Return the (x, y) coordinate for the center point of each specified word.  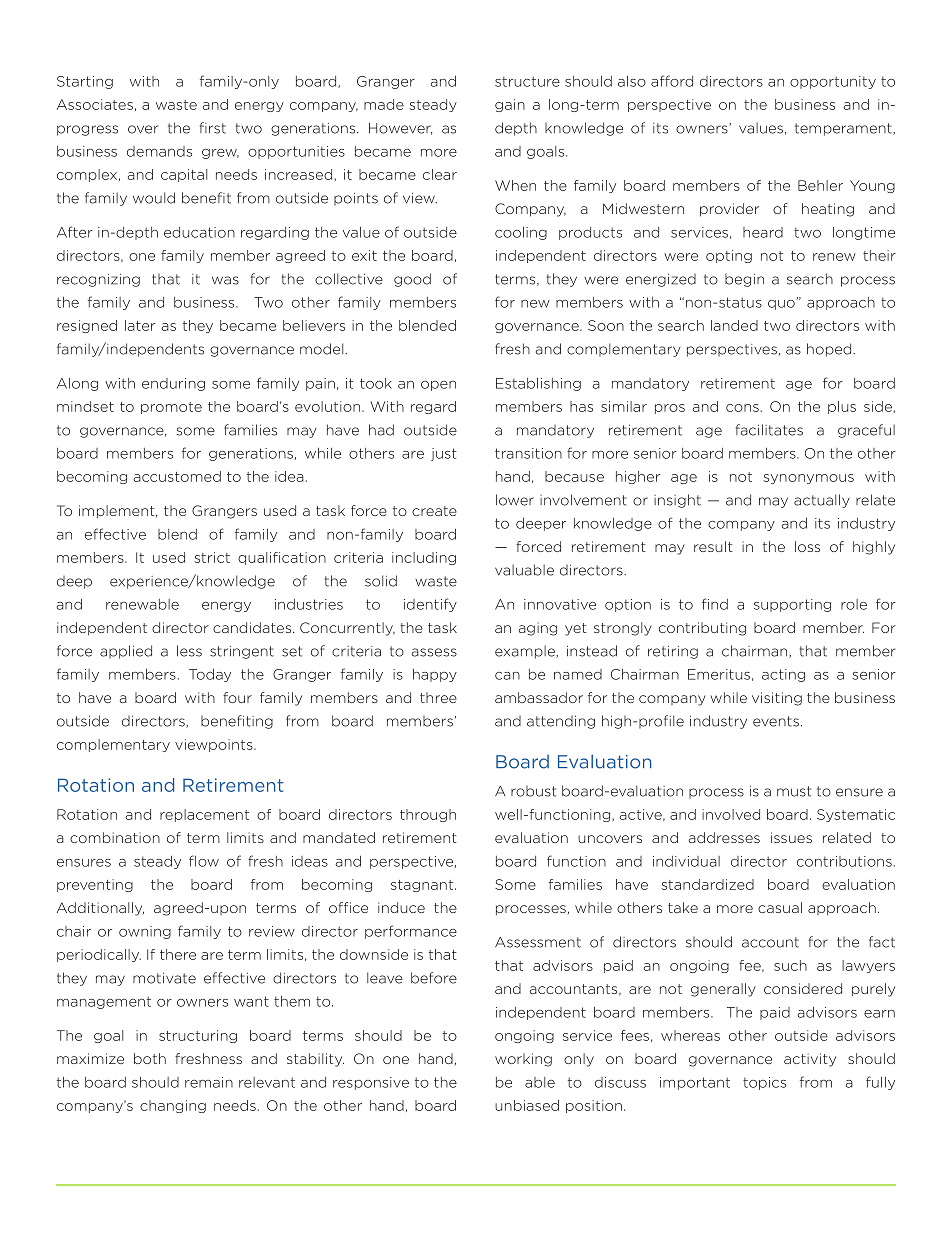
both (150, 1058)
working (523, 1060)
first (213, 128)
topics (764, 1083)
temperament (844, 129)
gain (510, 105)
